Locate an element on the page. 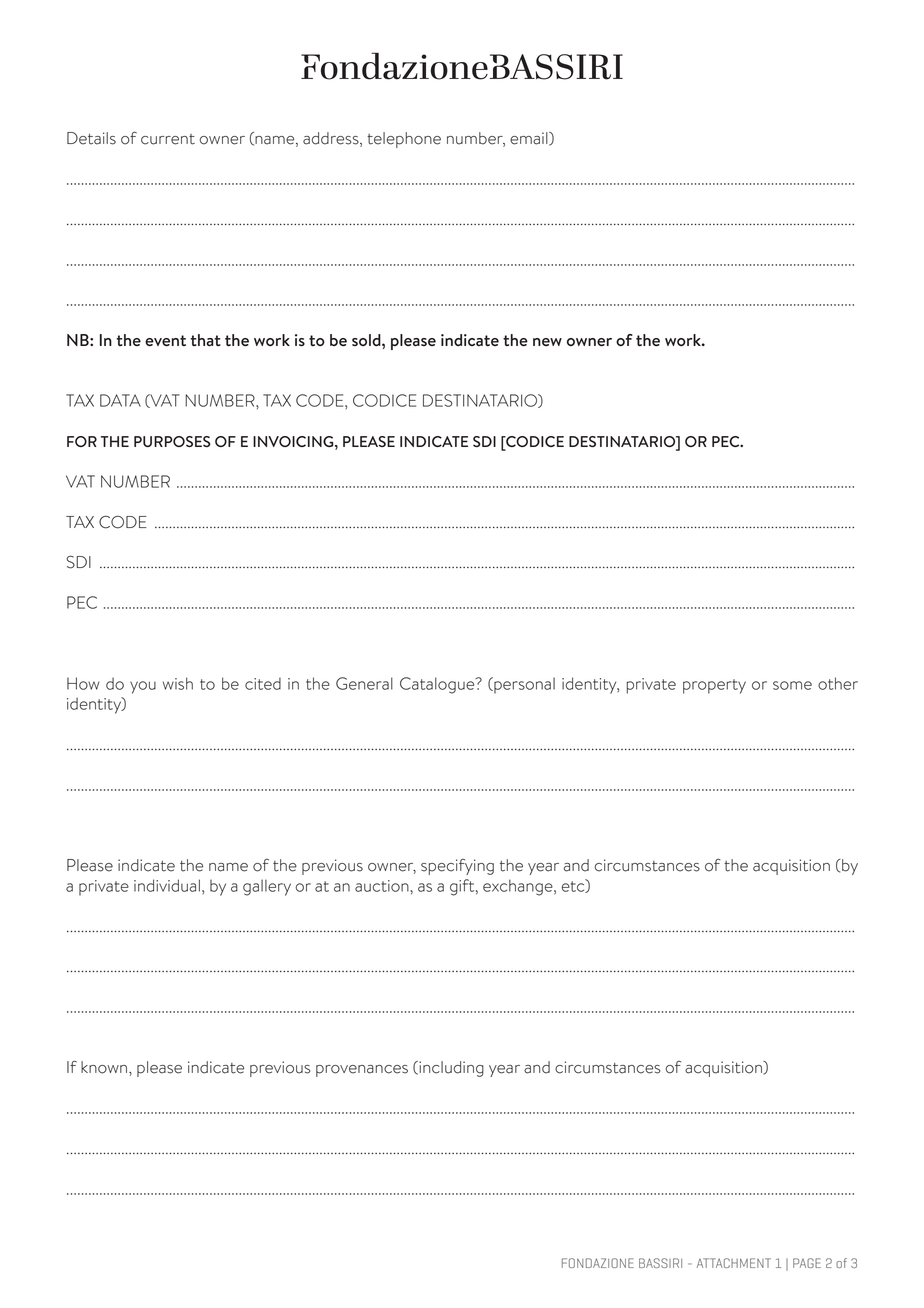  Catalogue is located at coordinates (438, 685).
